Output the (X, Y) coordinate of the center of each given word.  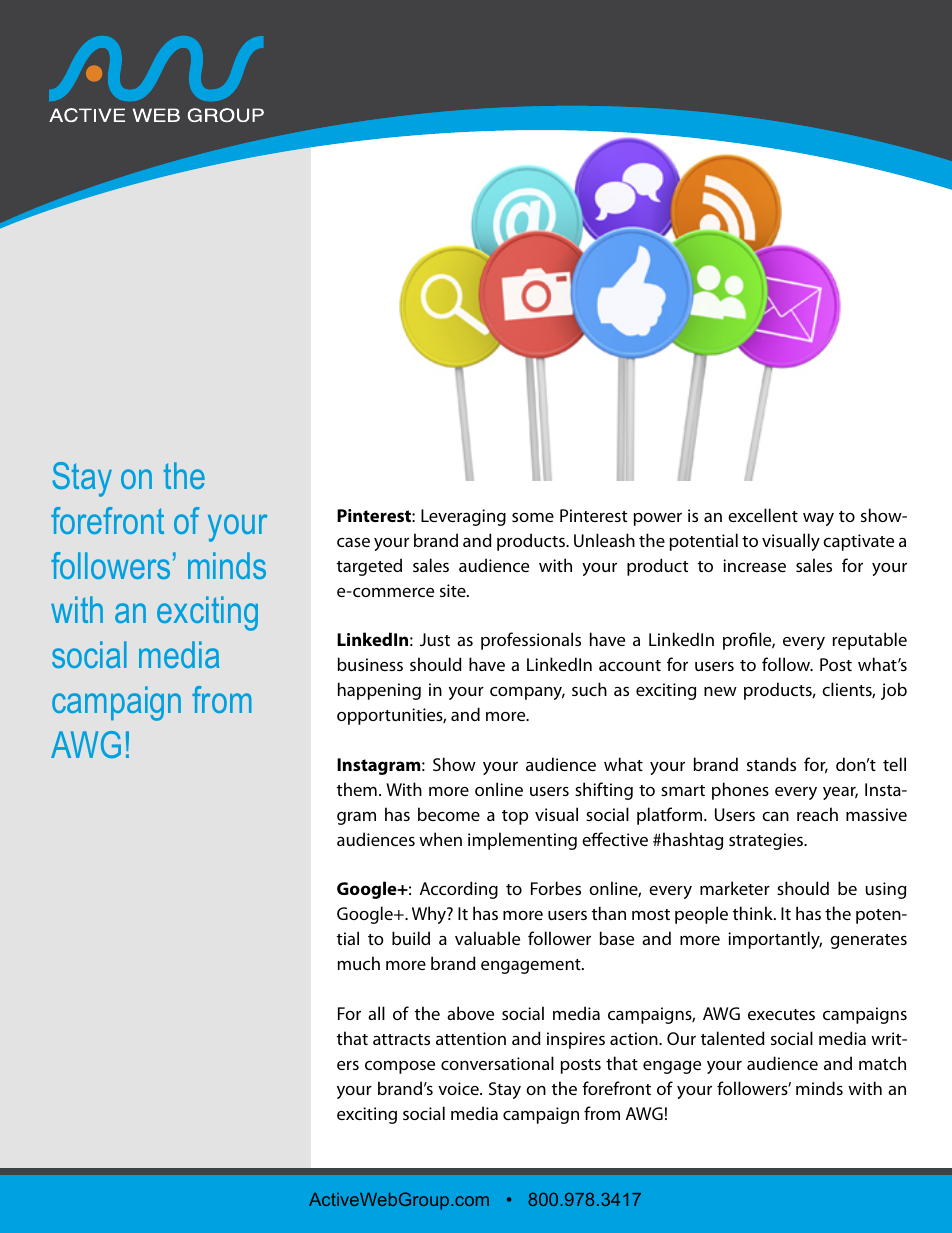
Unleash (604, 540)
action (635, 1038)
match (882, 1063)
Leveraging (463, 517)
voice (459, 1088)
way (818, 519)
